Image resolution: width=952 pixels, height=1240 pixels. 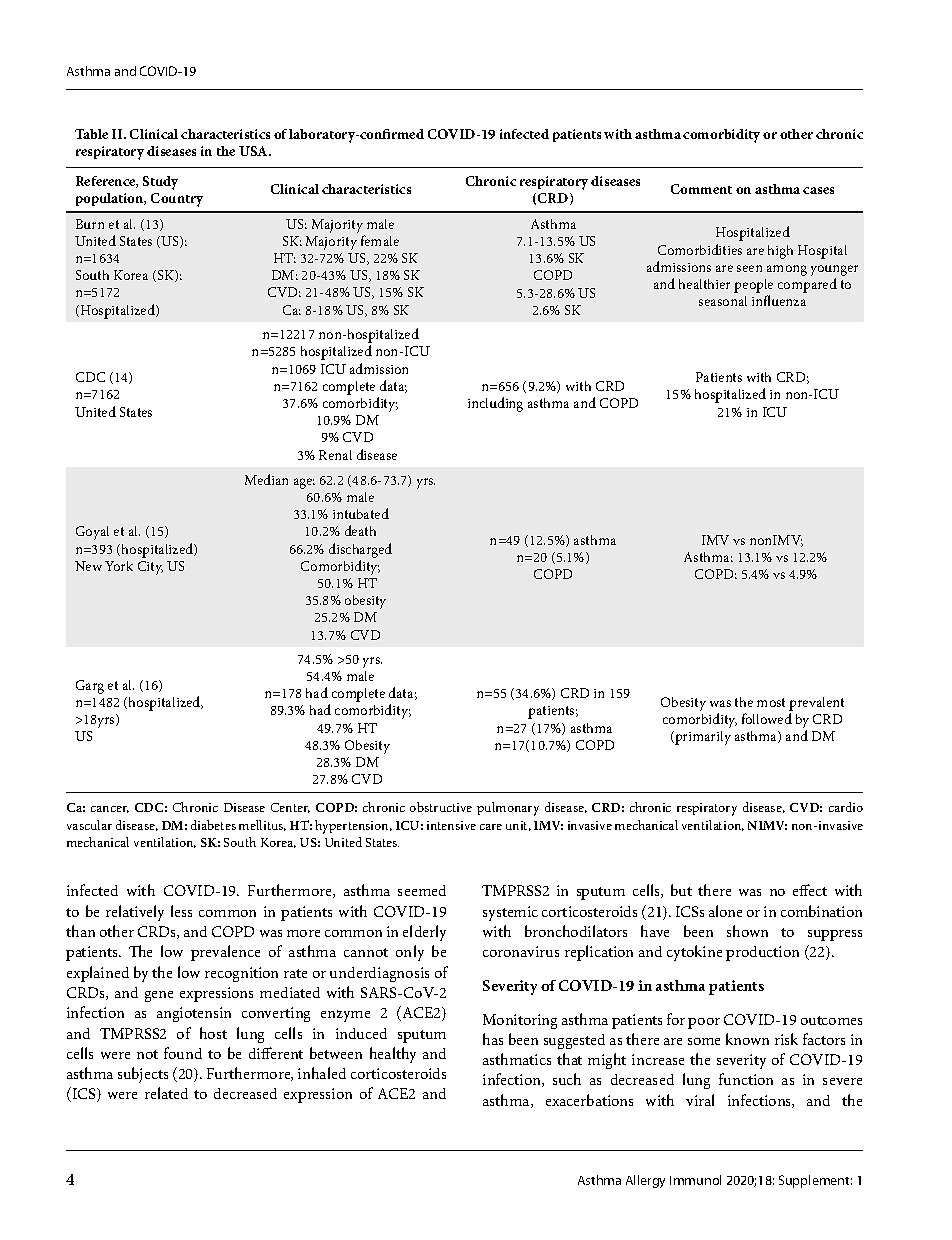 I want to click on Immunol, so click(x=695, y=1180).
